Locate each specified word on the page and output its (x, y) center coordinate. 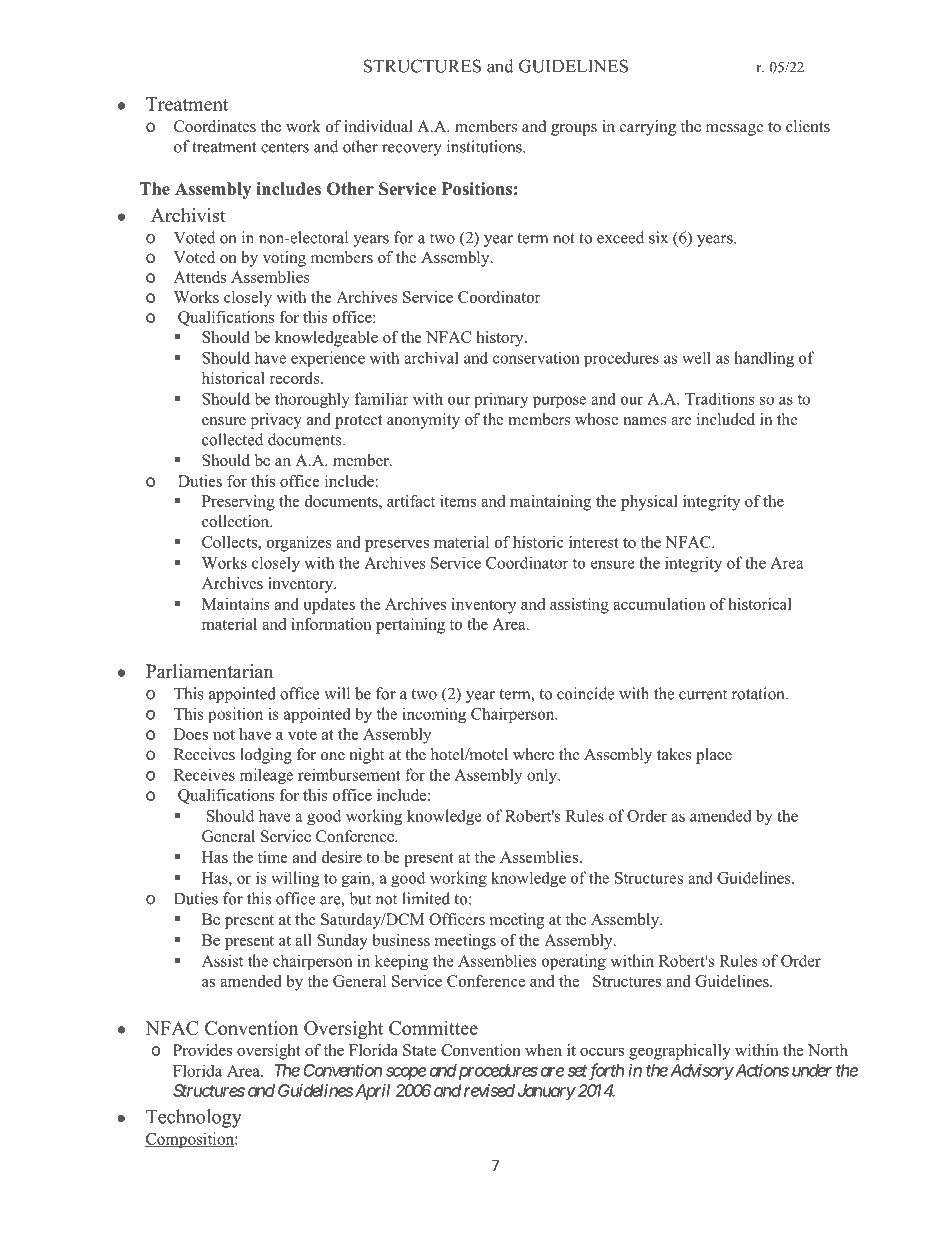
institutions (485, 146)
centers (285, 147)
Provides (202, 1050)
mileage (266, 776)
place (714, 756)
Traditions (720, 398)
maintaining (550, 503)
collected (232, 439)
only (543, 776)
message (735, 130)
